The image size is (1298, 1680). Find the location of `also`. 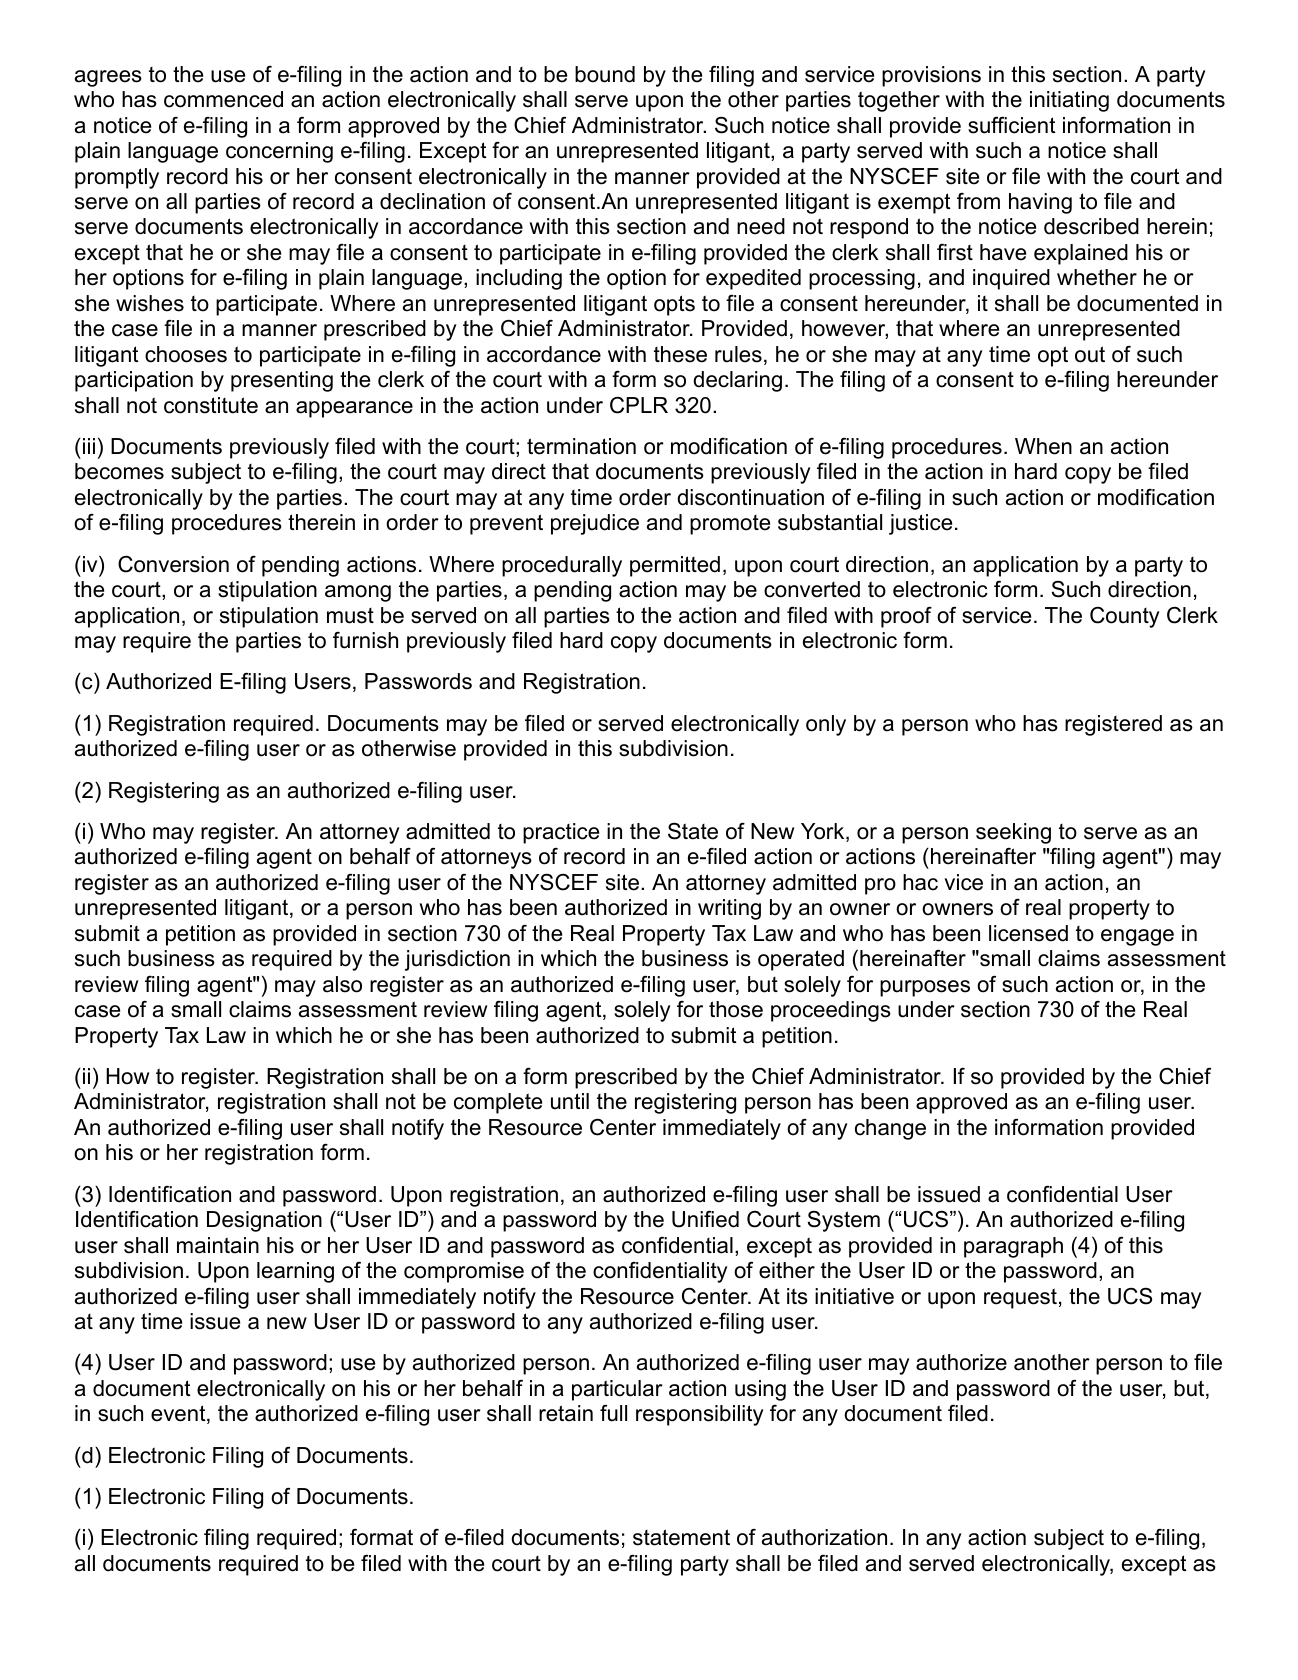

also is located at coordinates (342, 984).
